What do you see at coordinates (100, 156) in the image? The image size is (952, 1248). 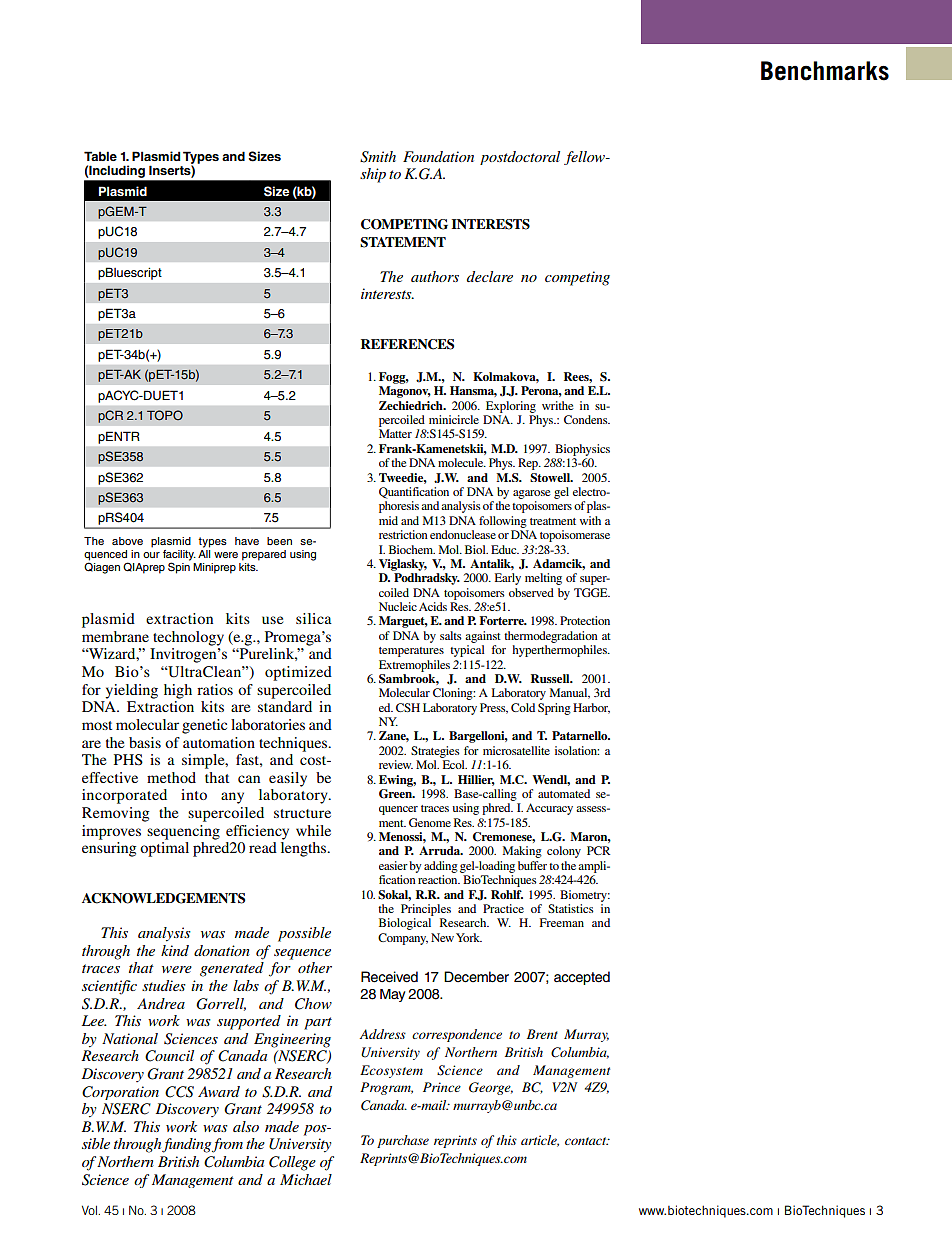 I see `Table` at bounding box center [100, 156].
